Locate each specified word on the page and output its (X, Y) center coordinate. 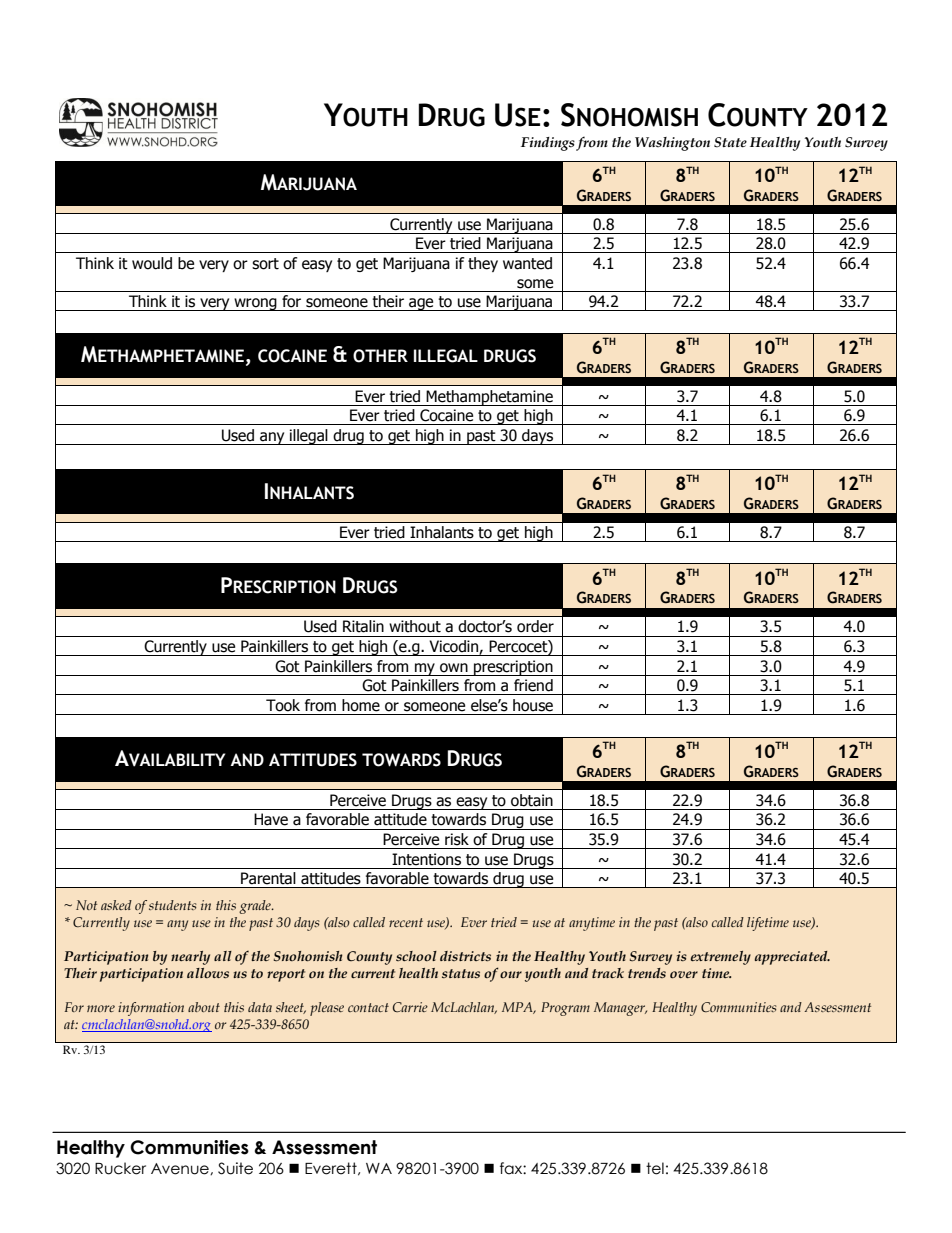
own (454, 668)
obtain (532, 800)
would (152, 263)
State (730, 142)
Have (271, 819)
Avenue (181, 1169)
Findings (548, 144)
